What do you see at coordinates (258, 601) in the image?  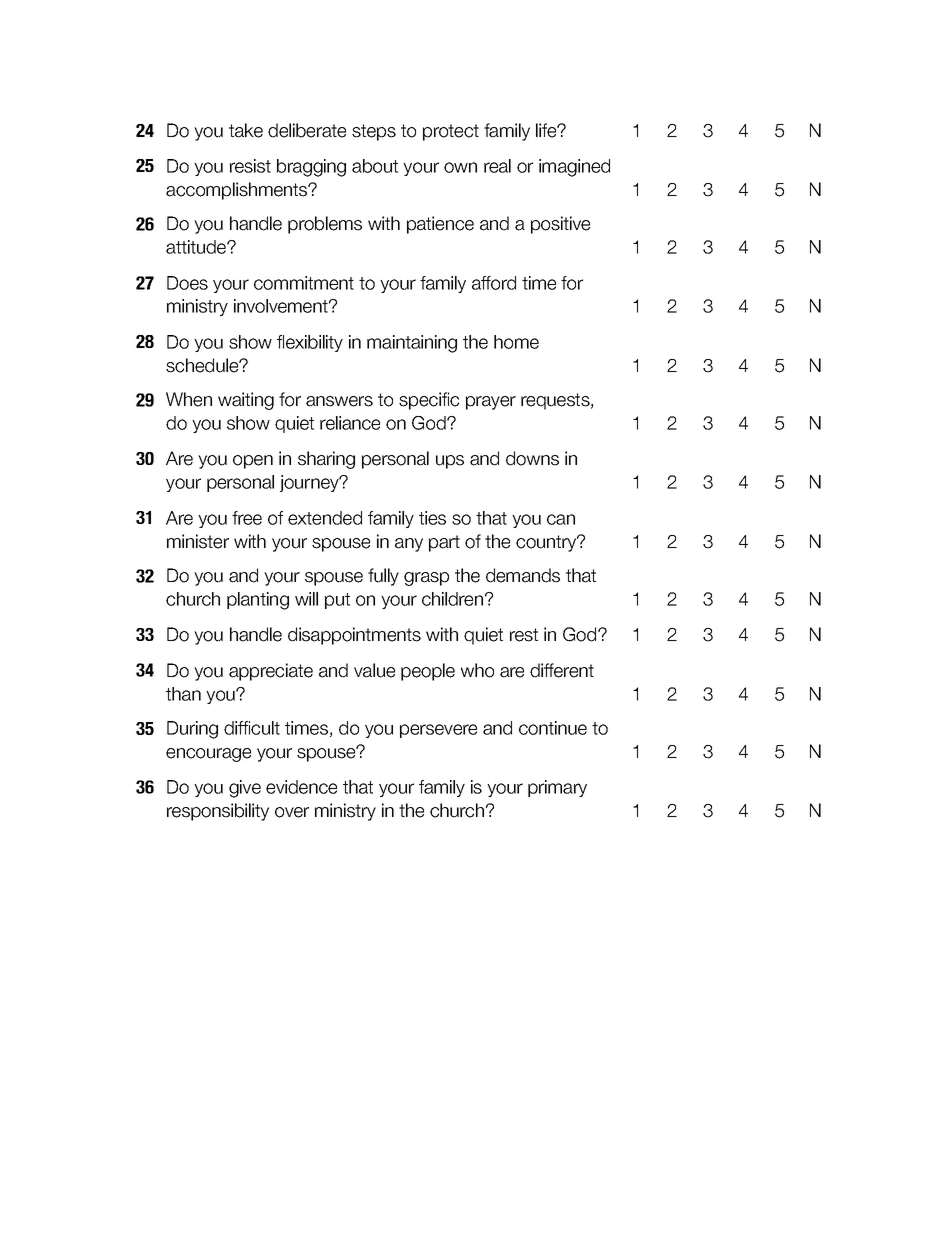 I see `planting` at bounding box center [258, 601].
